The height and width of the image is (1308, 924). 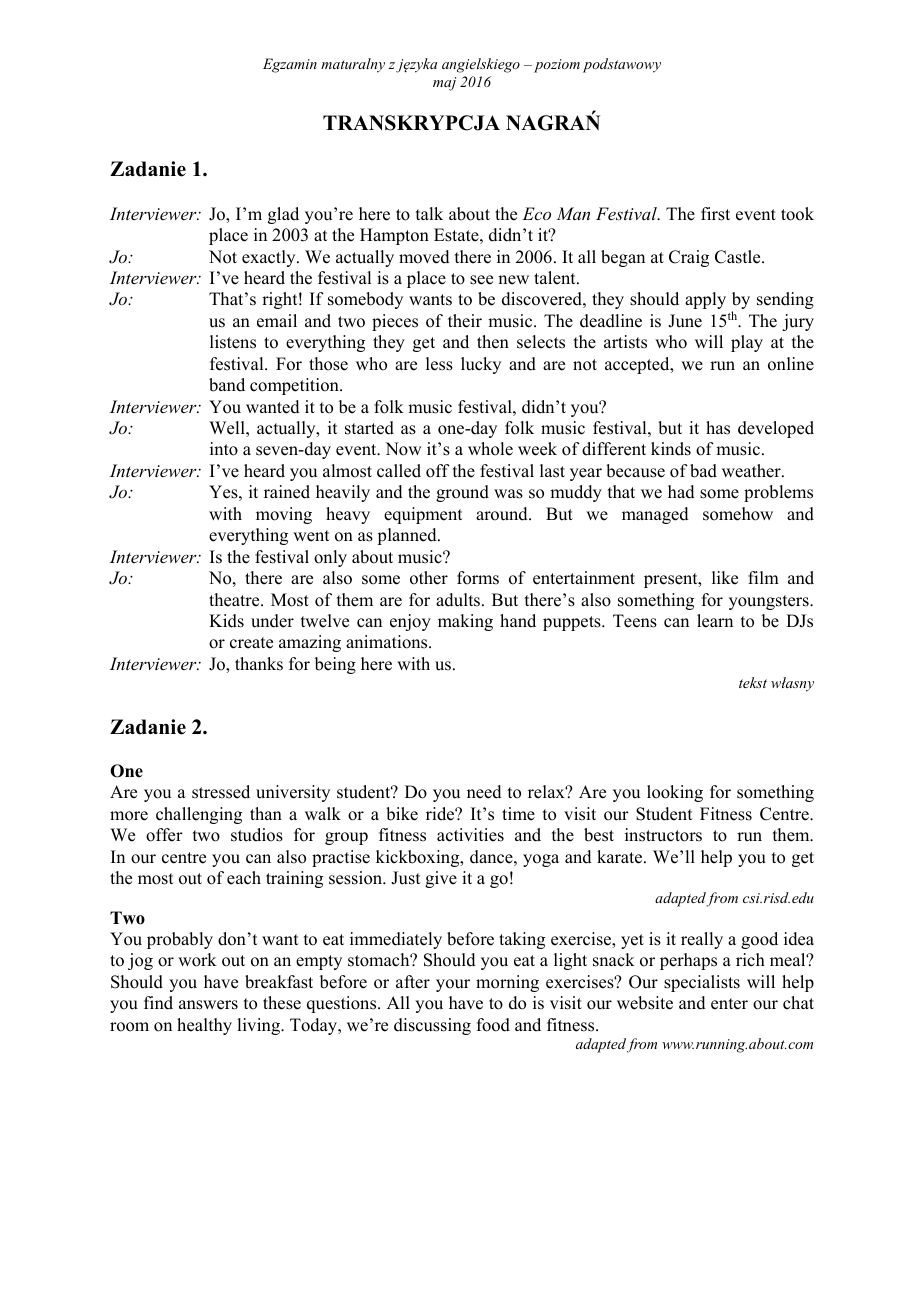 What do you see at coordinates (715, 214) in the image?
I see `first` at bounding box center [715, 214].
